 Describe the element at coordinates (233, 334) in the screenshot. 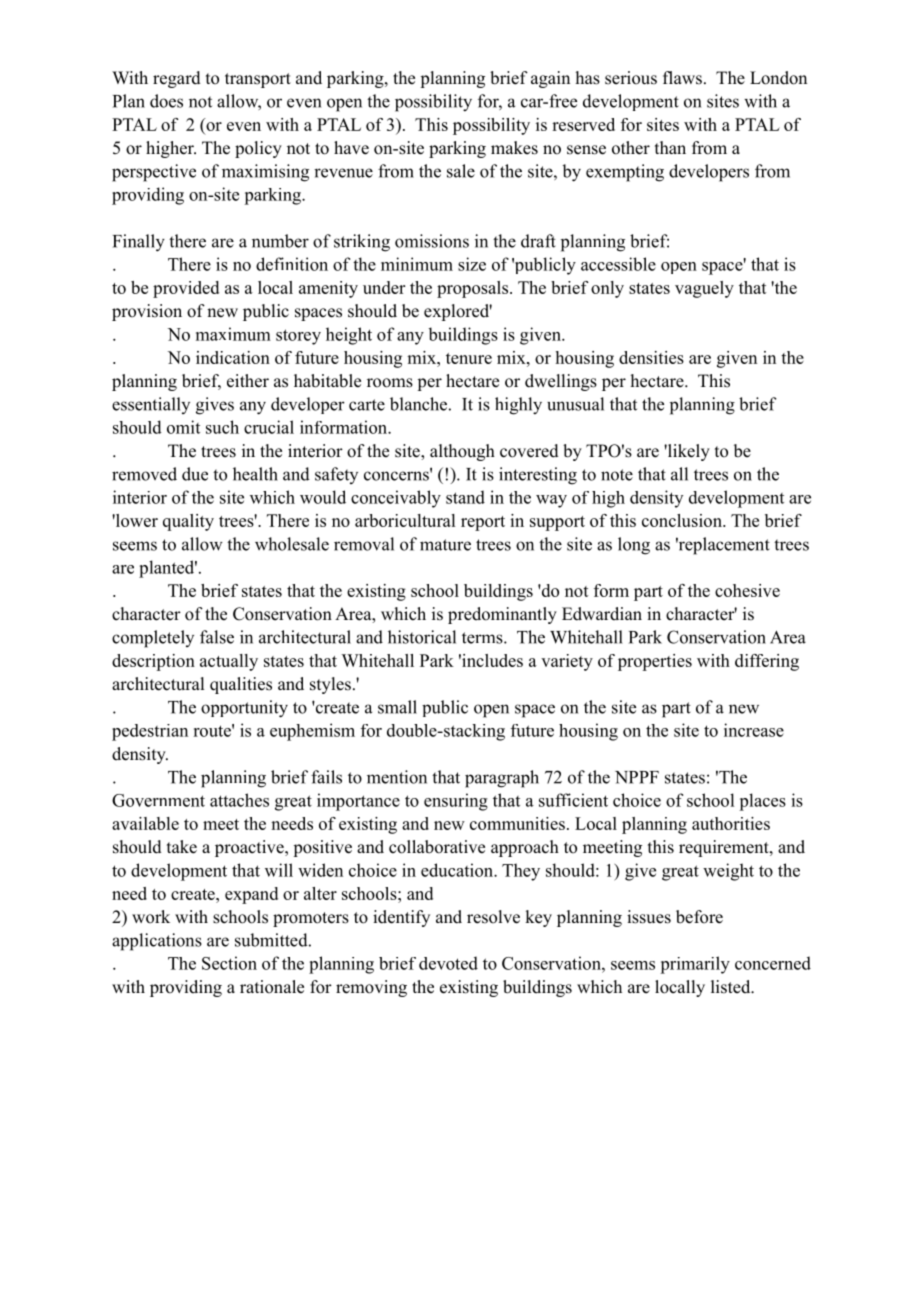

I see `maximum` at that location.
